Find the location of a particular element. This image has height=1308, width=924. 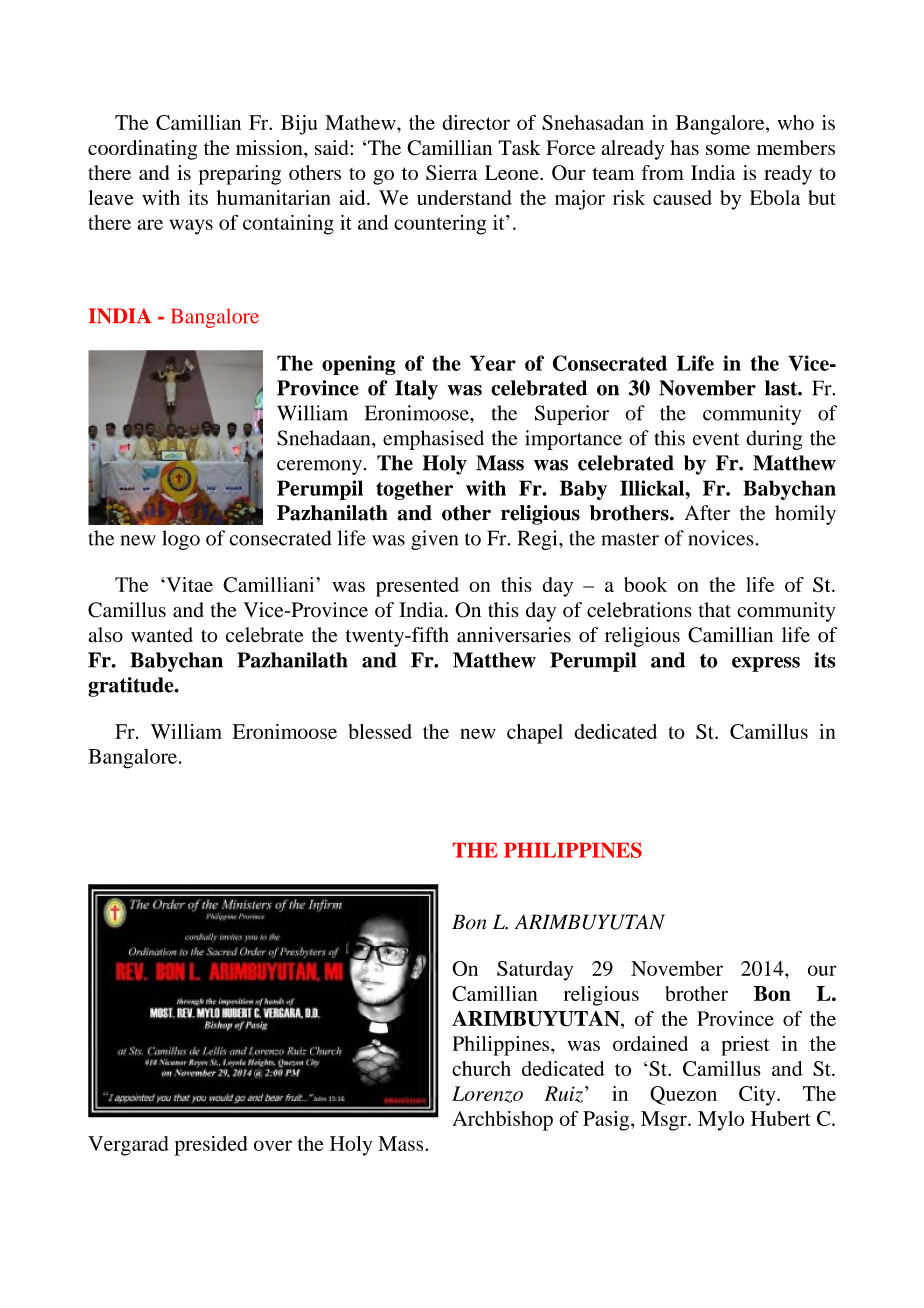

Italy is located at coordinates (416, 390).
